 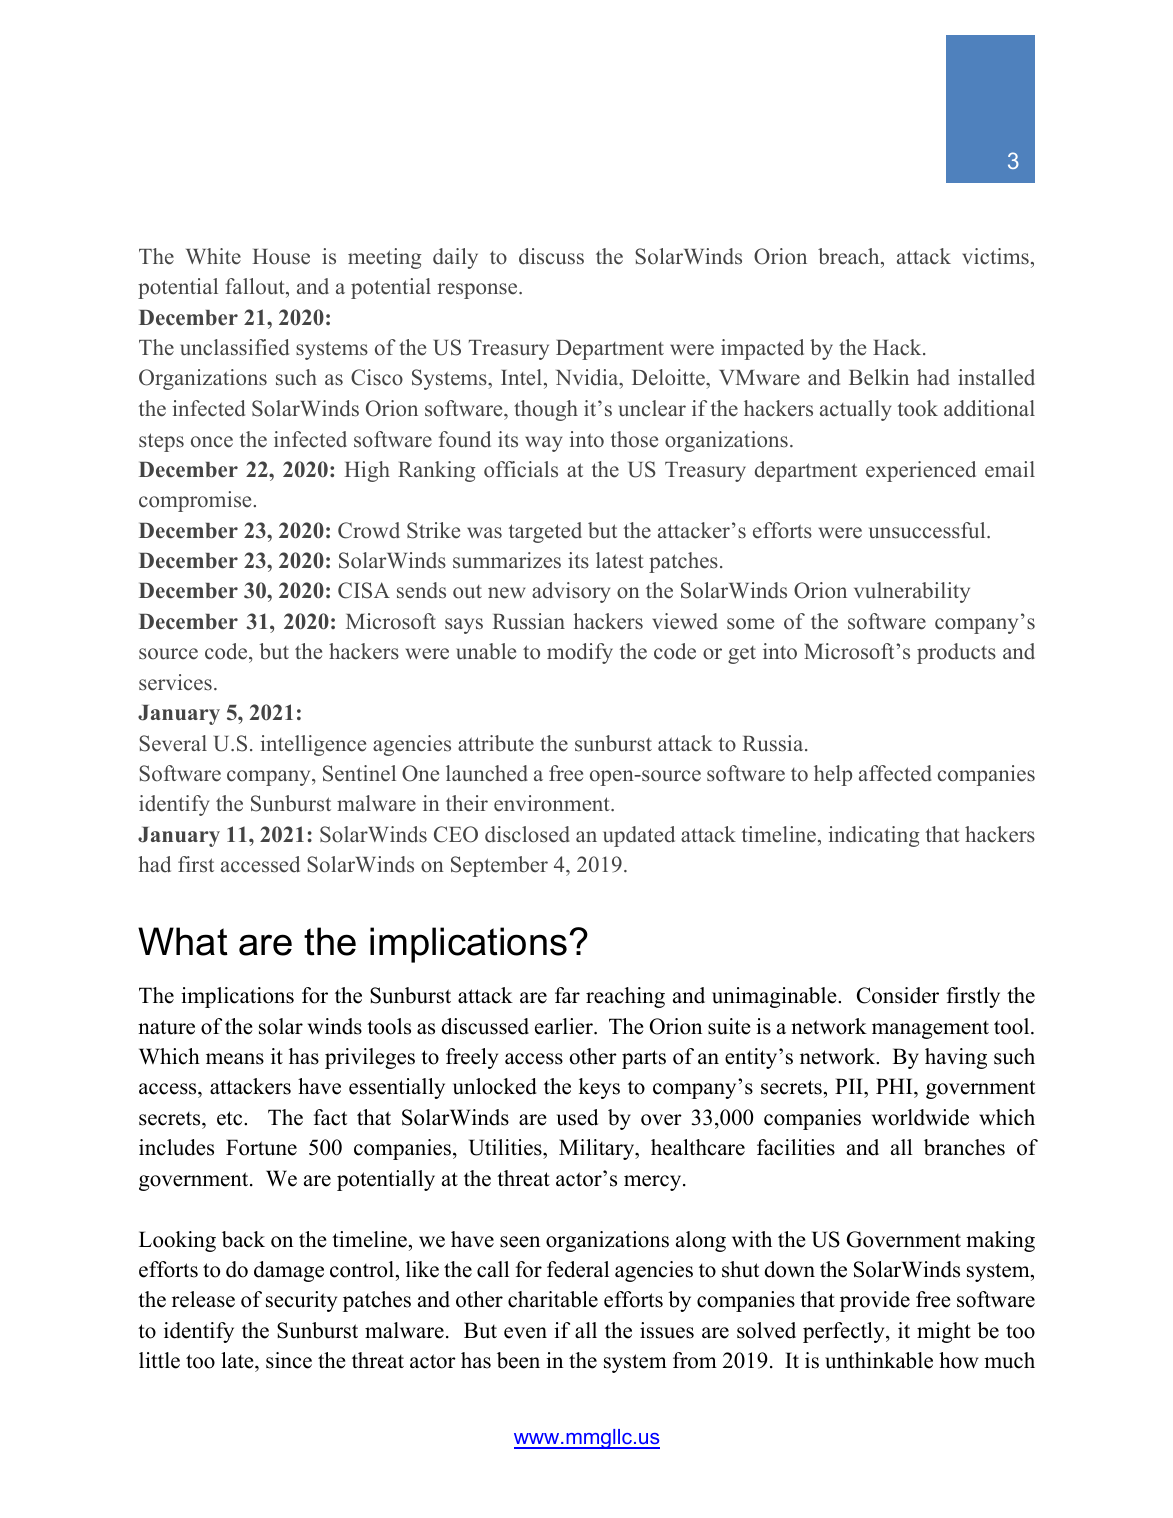 I want to click on security, so click(x=301, y=1301).
